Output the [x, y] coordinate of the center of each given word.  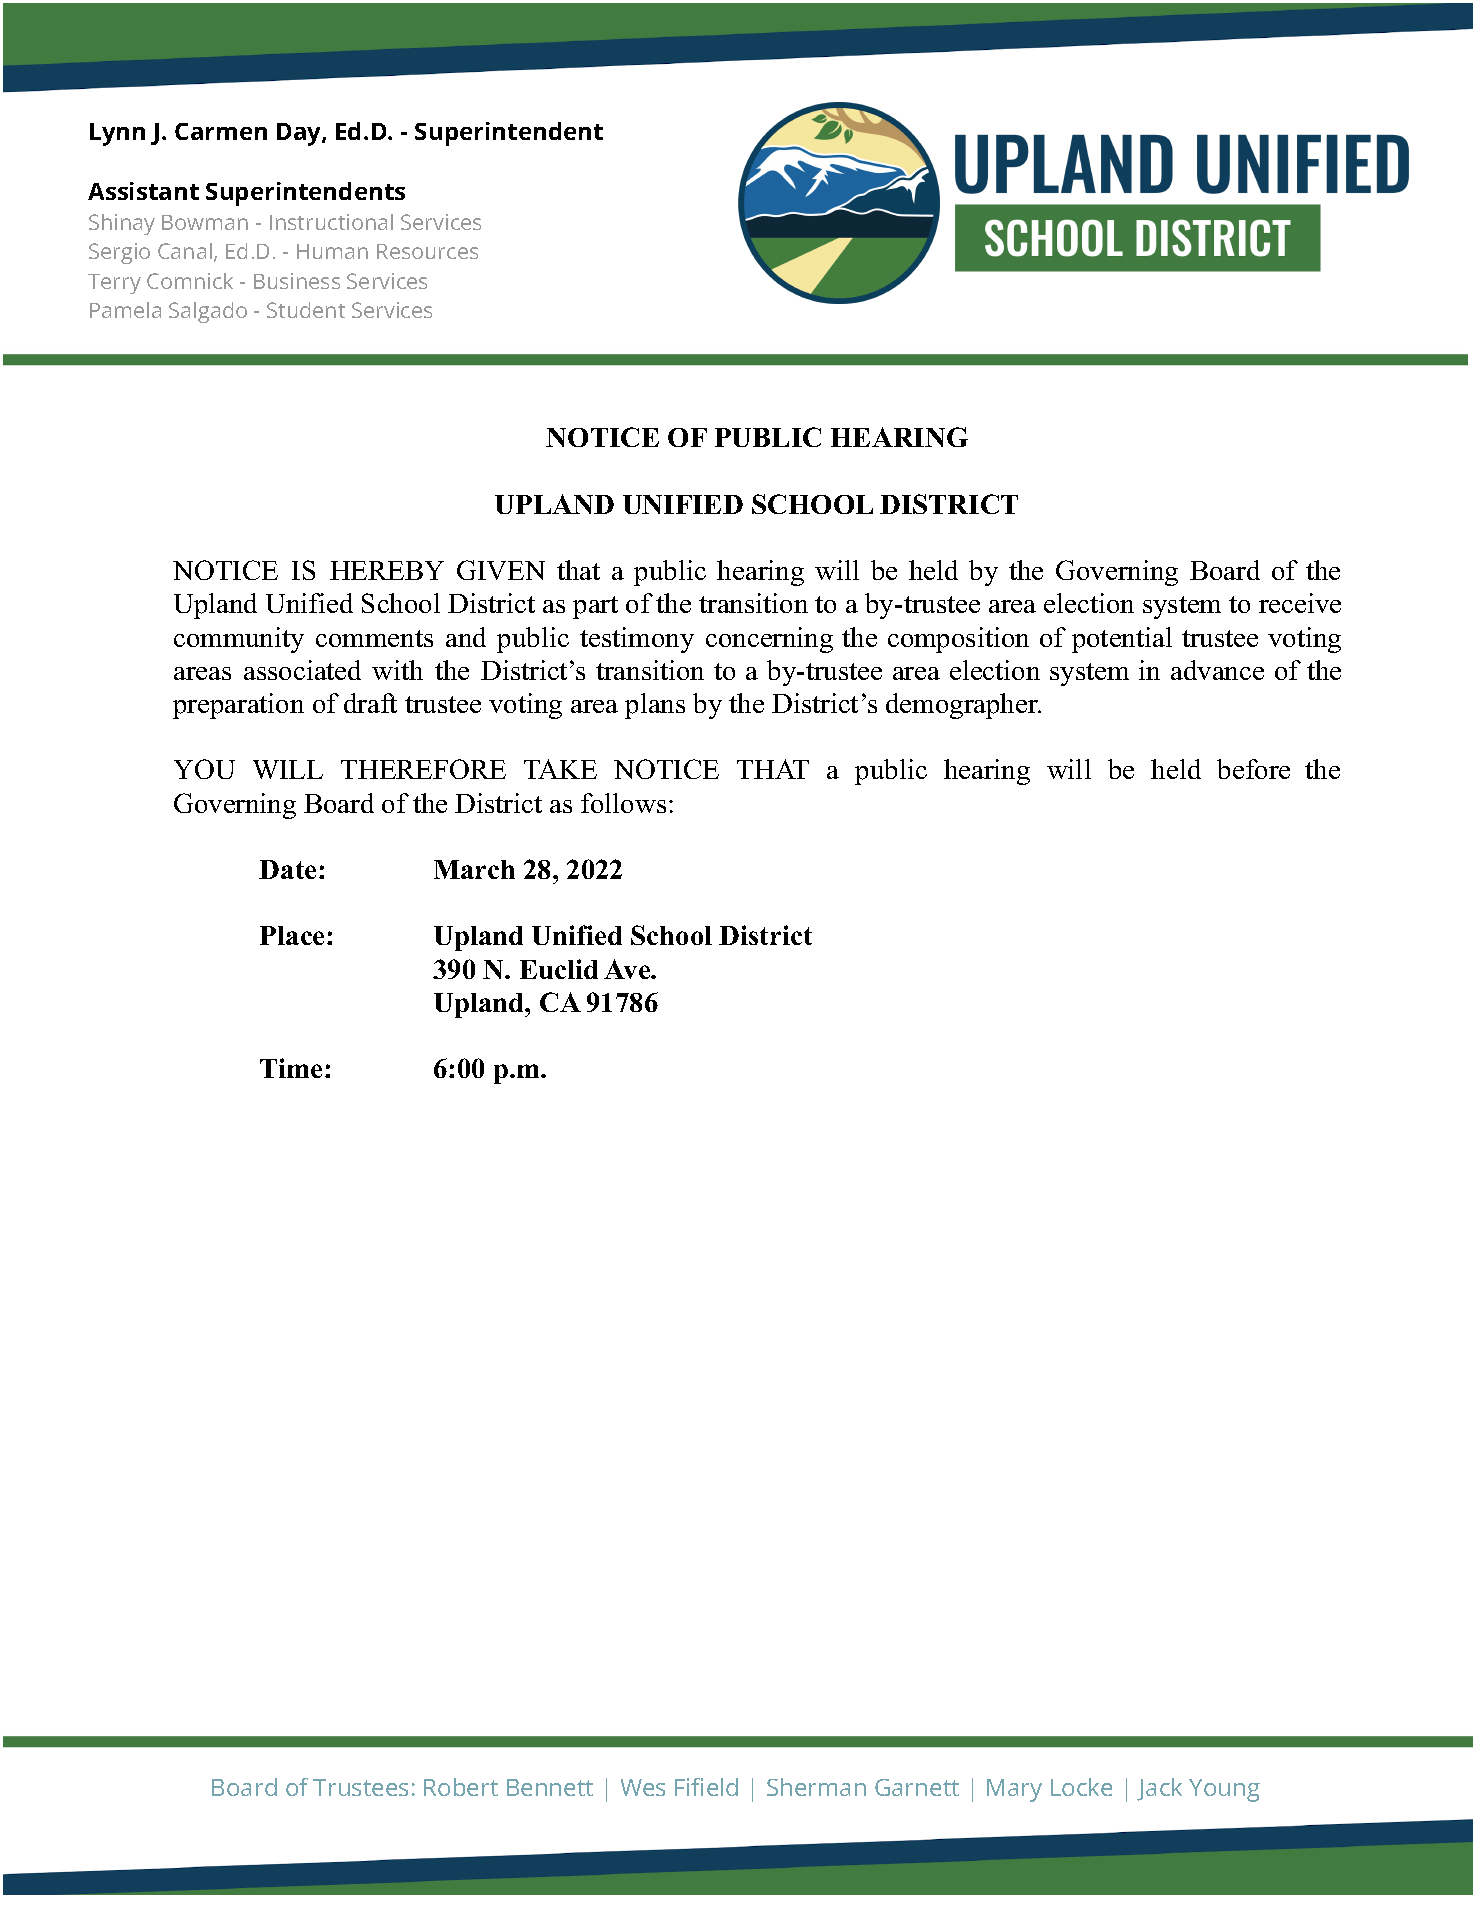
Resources [427, 251]
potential [1122, 640]
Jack [1159, 1789]
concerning [769, 640]
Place [292, 935]
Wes [643, 1787]
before [1253, 769]
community [239, 640]
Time [291, 1068]
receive [1300, 603]
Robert [461, 1787]
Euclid [559, 969]
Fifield [706, 1787]
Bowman [205, 222]
